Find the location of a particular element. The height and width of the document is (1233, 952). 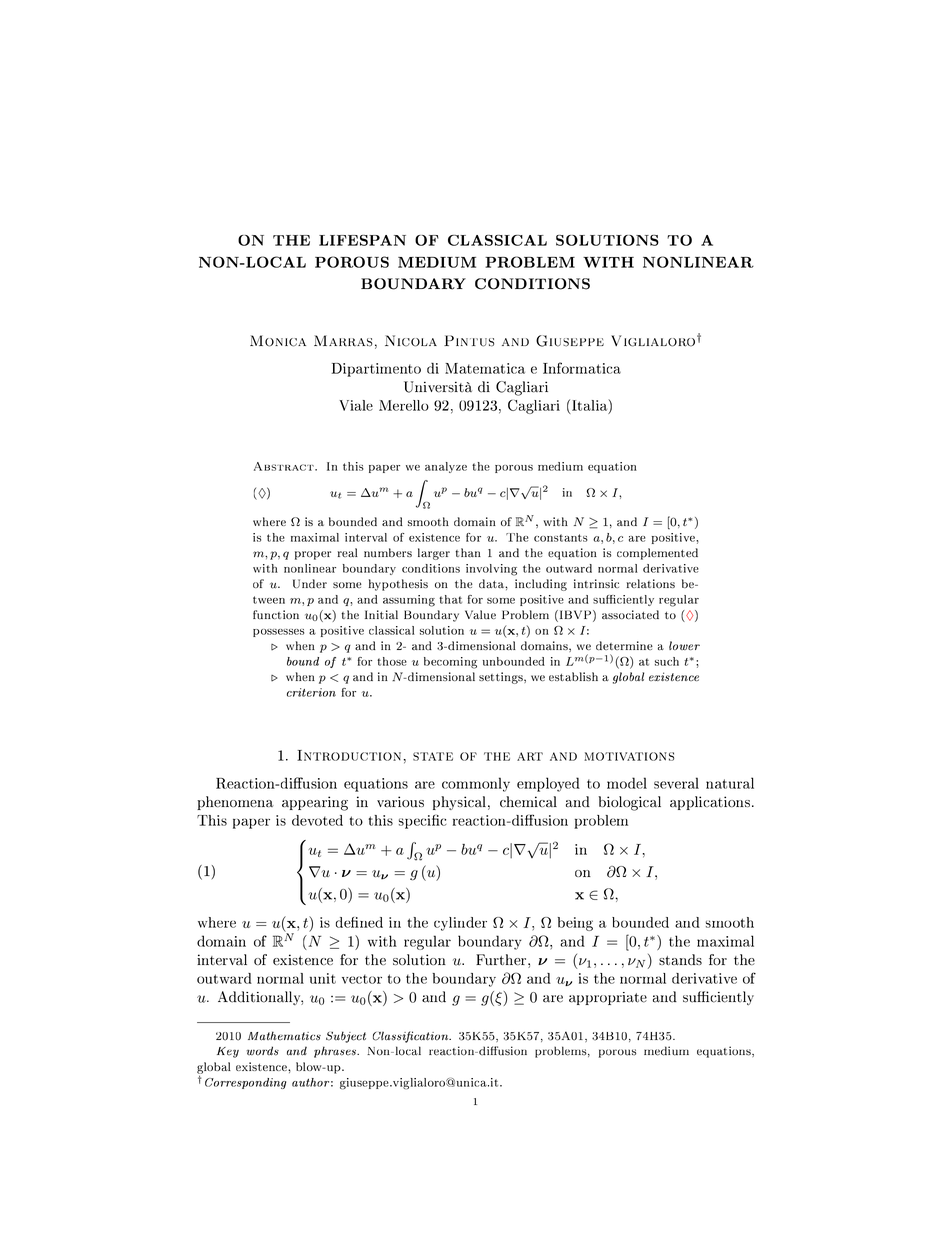

appearing is located at coordinates (315, 803).
